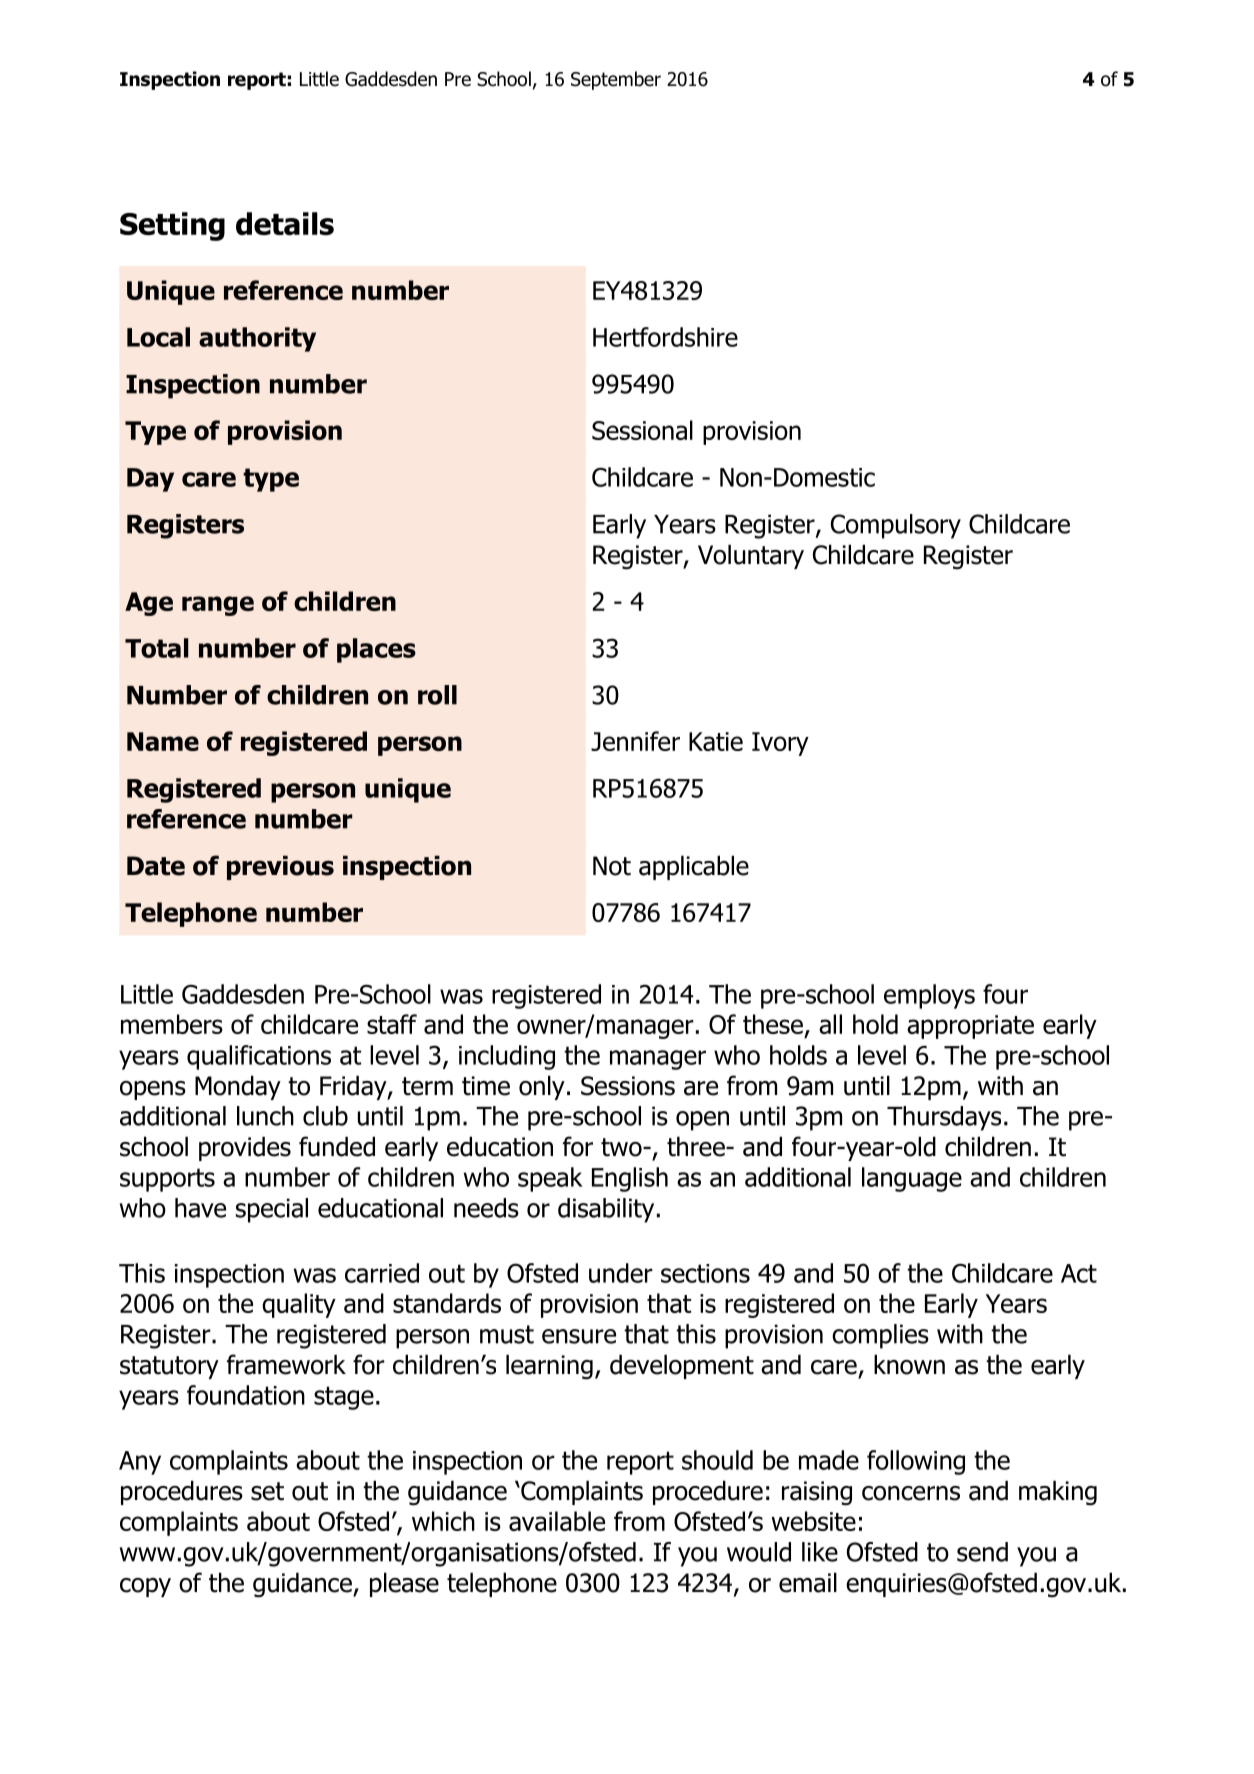 Image resolution: width=1254 pixels, height=1774 pixels. What do you see at coordinates (751, 556) in the document?
I see `Voluntary` at bounding box center [751, 556].
